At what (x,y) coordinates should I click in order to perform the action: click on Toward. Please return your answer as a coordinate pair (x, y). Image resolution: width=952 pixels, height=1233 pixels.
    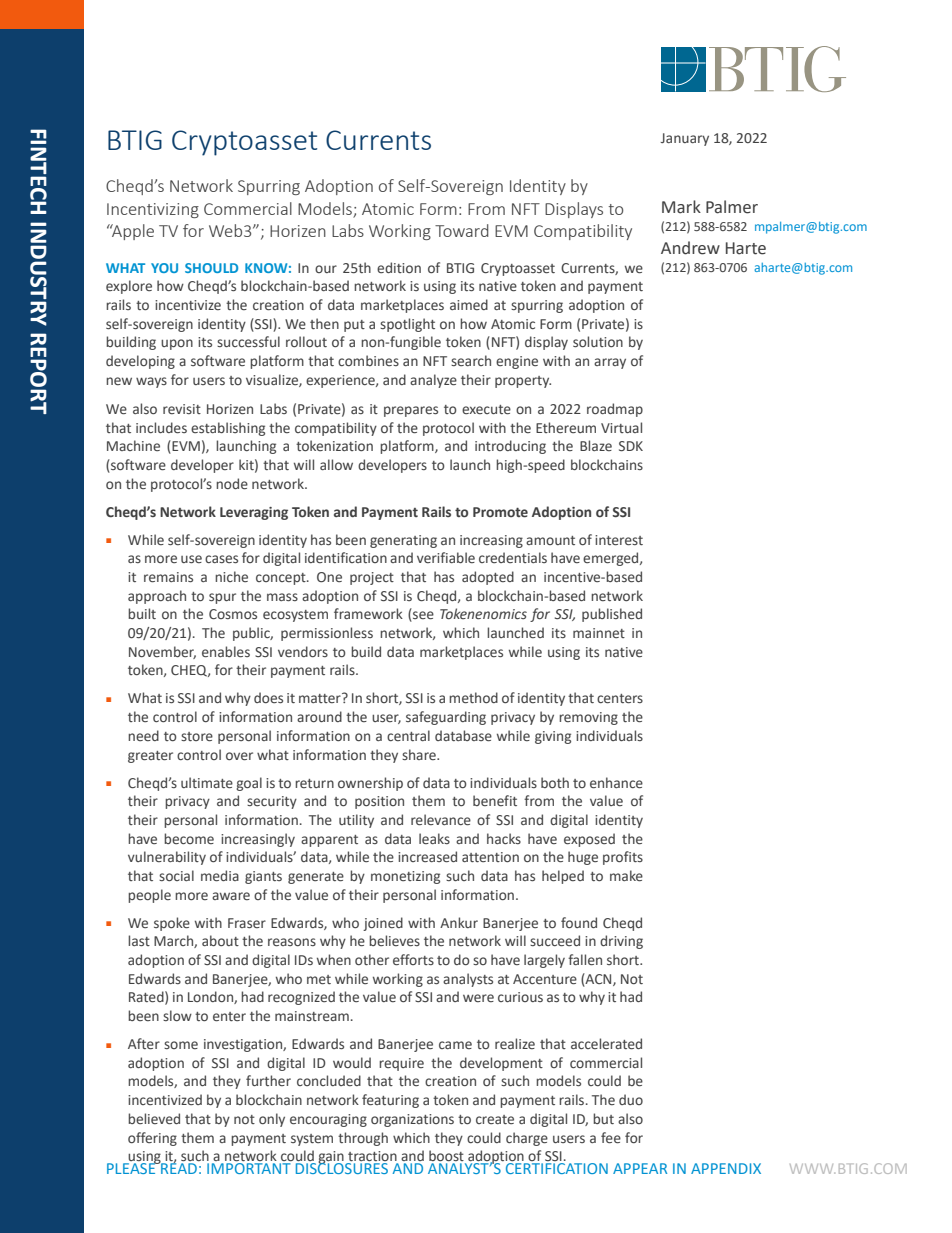
    Looking at the image, I should click on (462, 230).
